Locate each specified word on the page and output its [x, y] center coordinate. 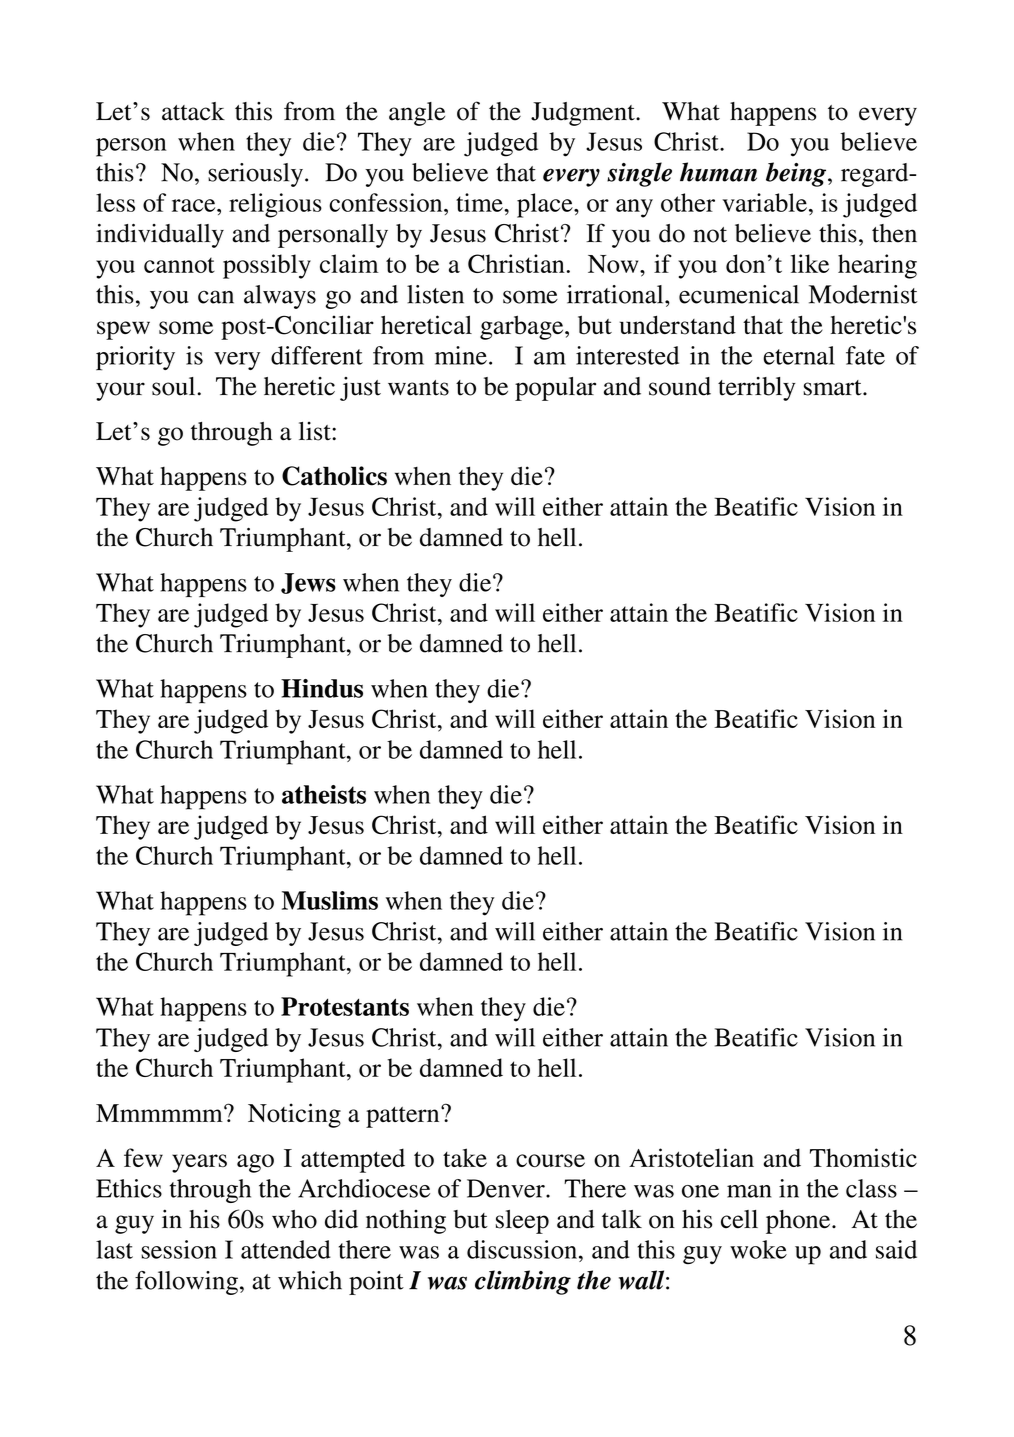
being [796, 174]
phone [799, 1222]
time [480, 202]
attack [193, 111]
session [179, 1249]
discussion [522, 1249]
